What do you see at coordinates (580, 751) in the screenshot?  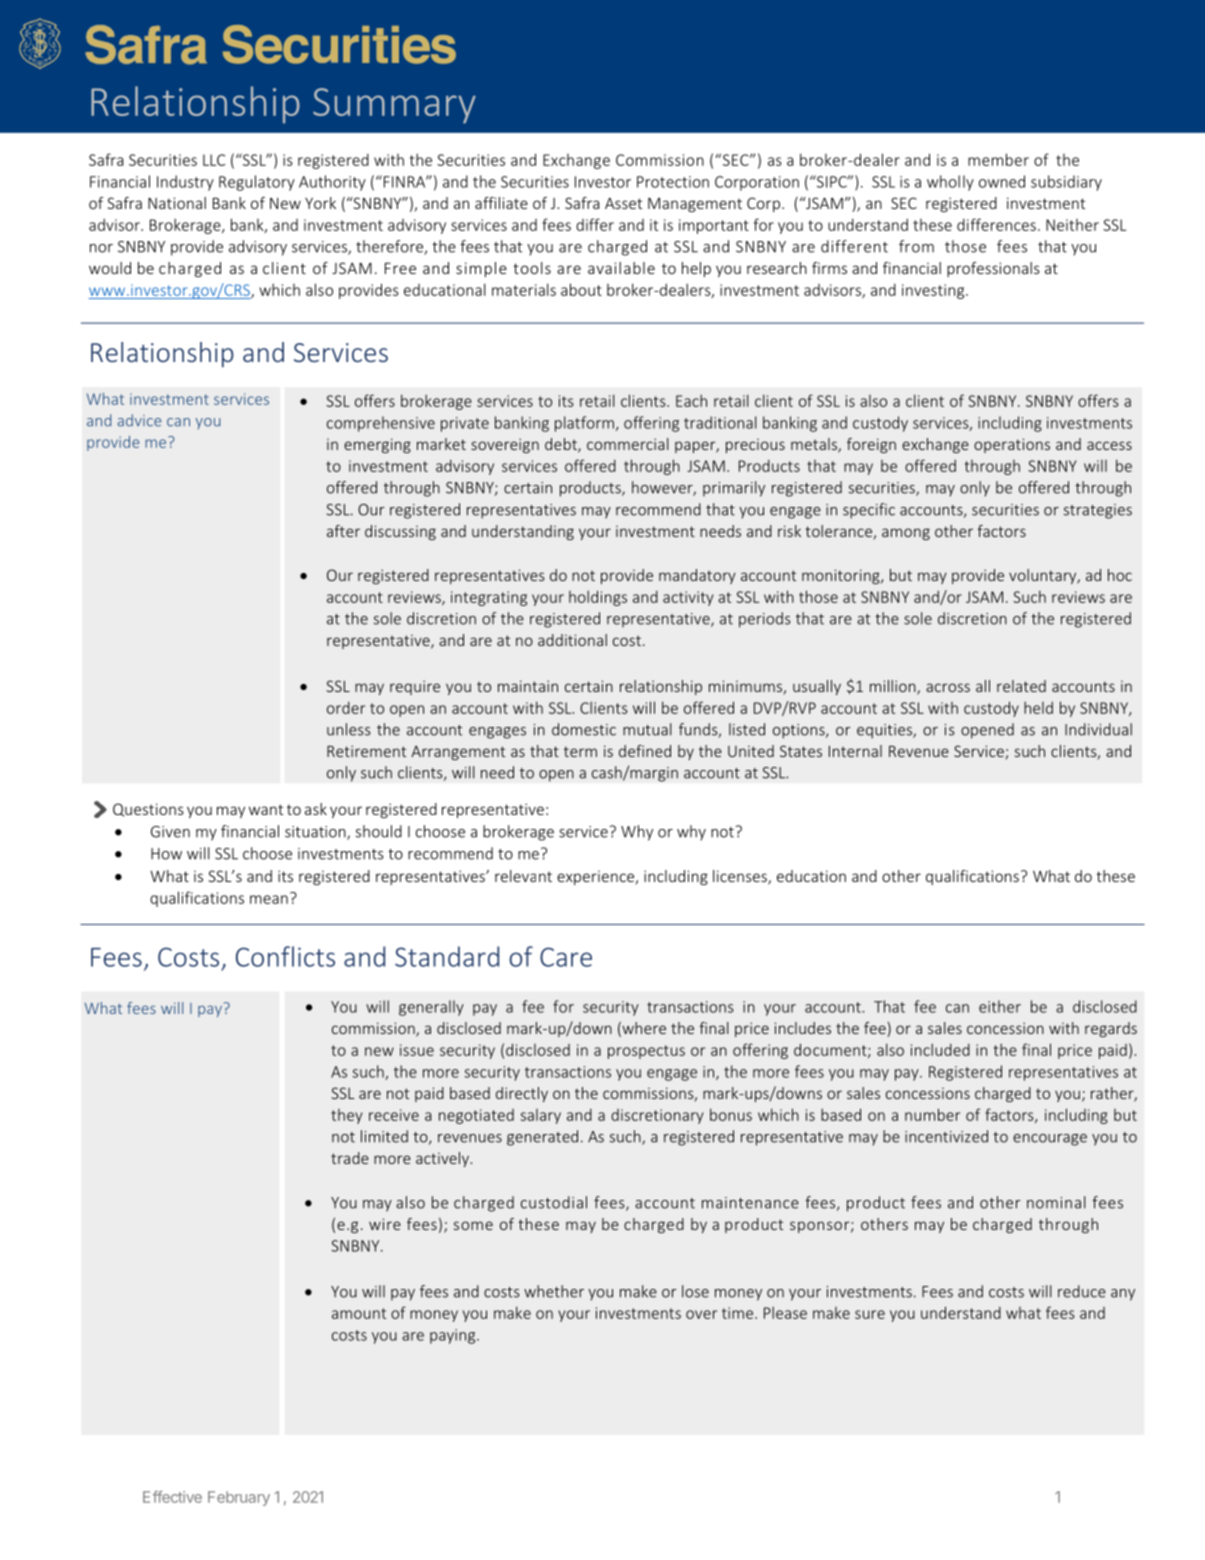 I see `term` at bounding box center [580, 751].
